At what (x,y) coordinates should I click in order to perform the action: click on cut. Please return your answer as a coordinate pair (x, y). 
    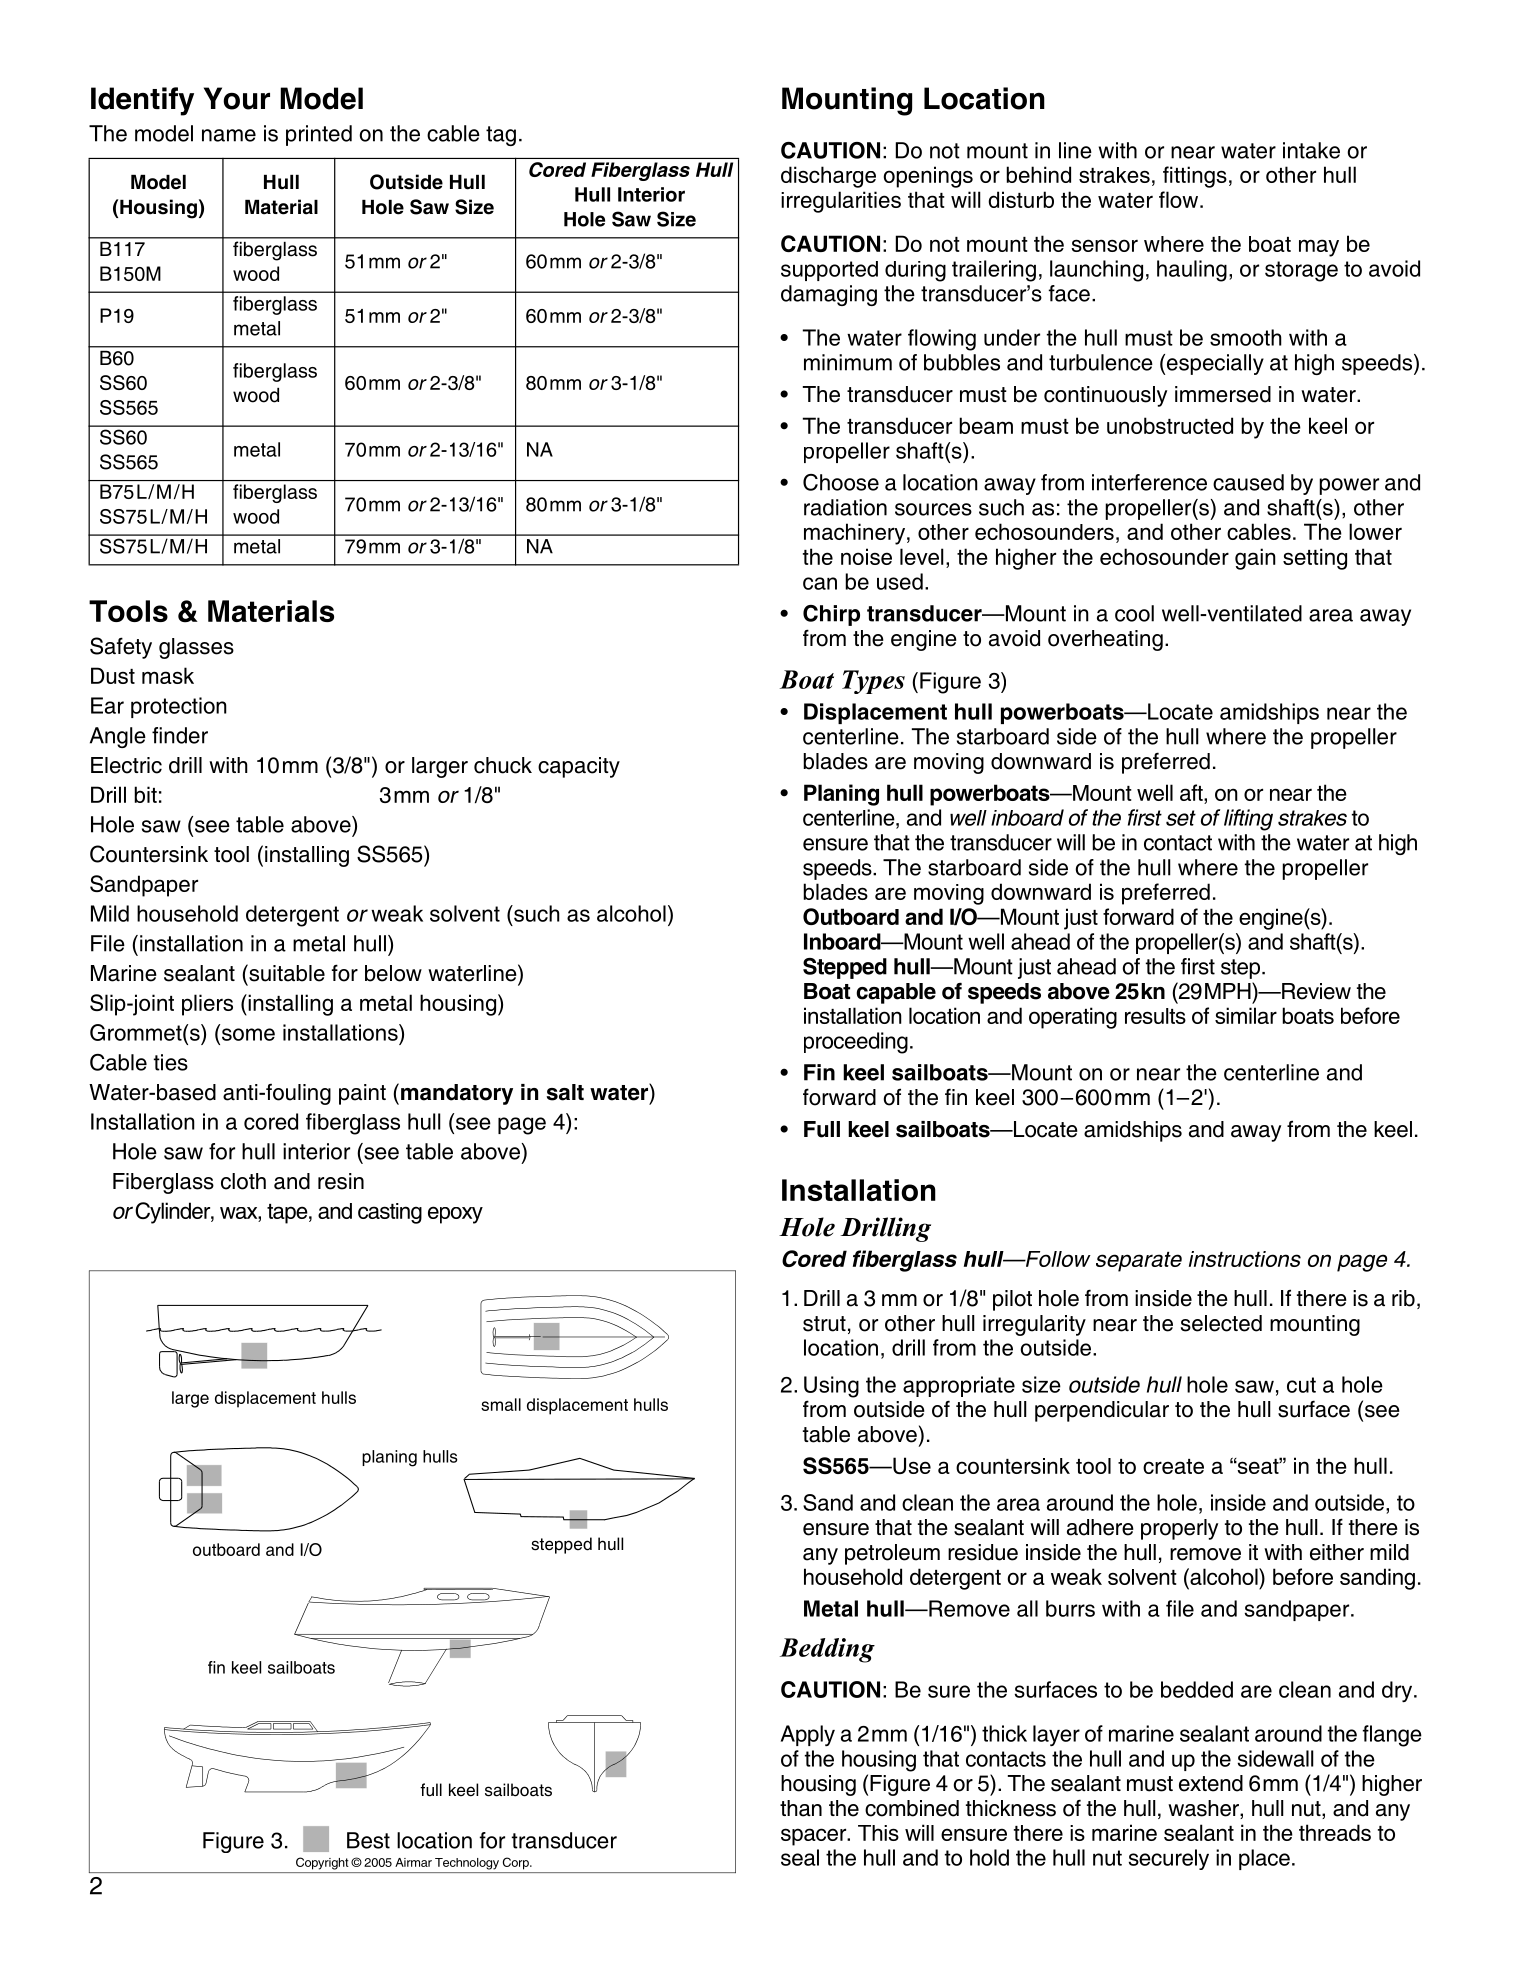
    Looking at the image, I should click on (1301, 1385).
